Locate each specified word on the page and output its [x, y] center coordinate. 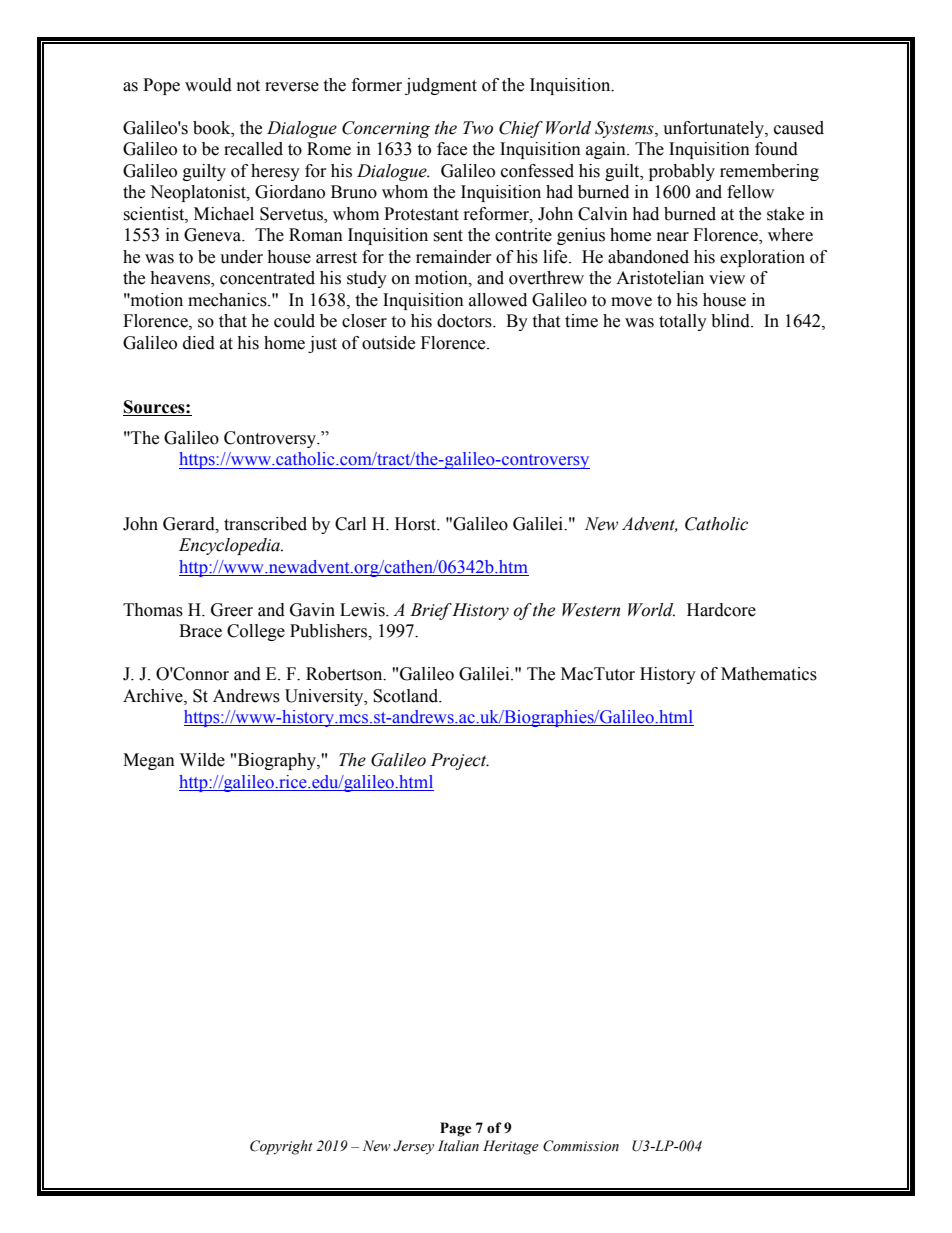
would [208, 85]
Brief [431, 611]
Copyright [281, 1147]
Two [478, 128]
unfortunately [714, 129]
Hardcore [721, 610]
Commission [581, 1146]
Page [455, 1129]
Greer [232, 610]
